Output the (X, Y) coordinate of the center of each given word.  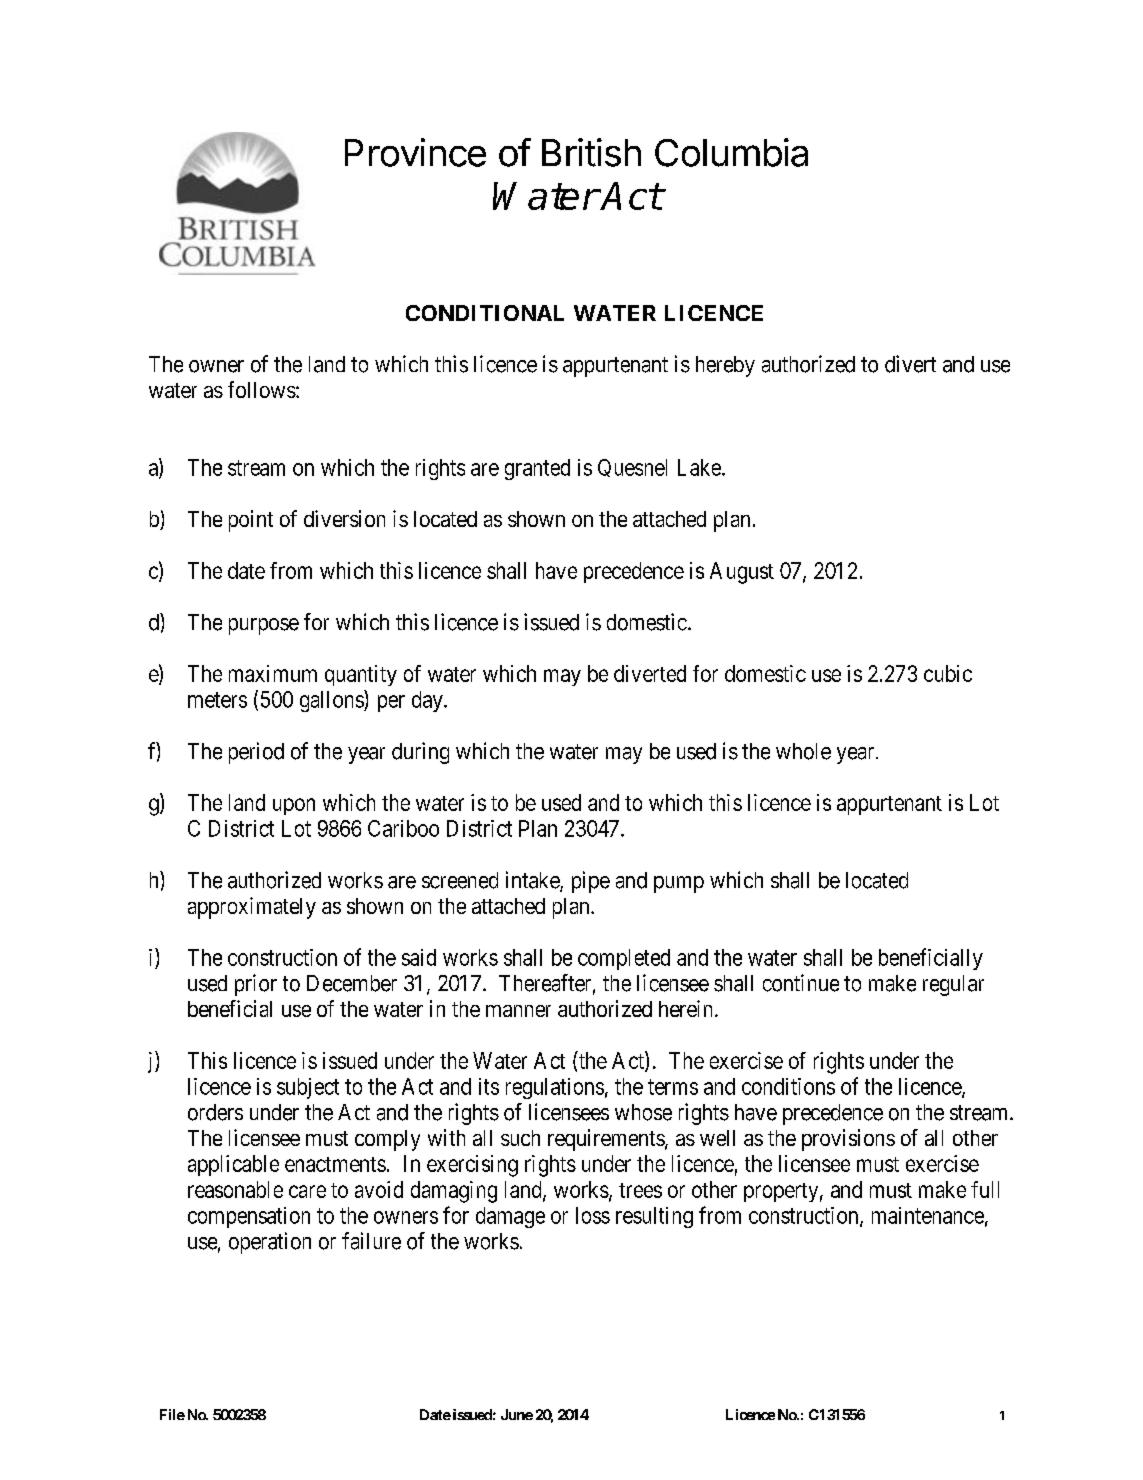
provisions (848, 1140)
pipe (591, 882)
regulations (555, 1088)
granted (537, 469)
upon (294, 806)
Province (415, 152)
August (742, 573)
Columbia (731, 152)
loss (593, 1215)
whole (803, 751)
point (251, 521)
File (172, 1414)
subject (308, 1088)
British (591, 152)
